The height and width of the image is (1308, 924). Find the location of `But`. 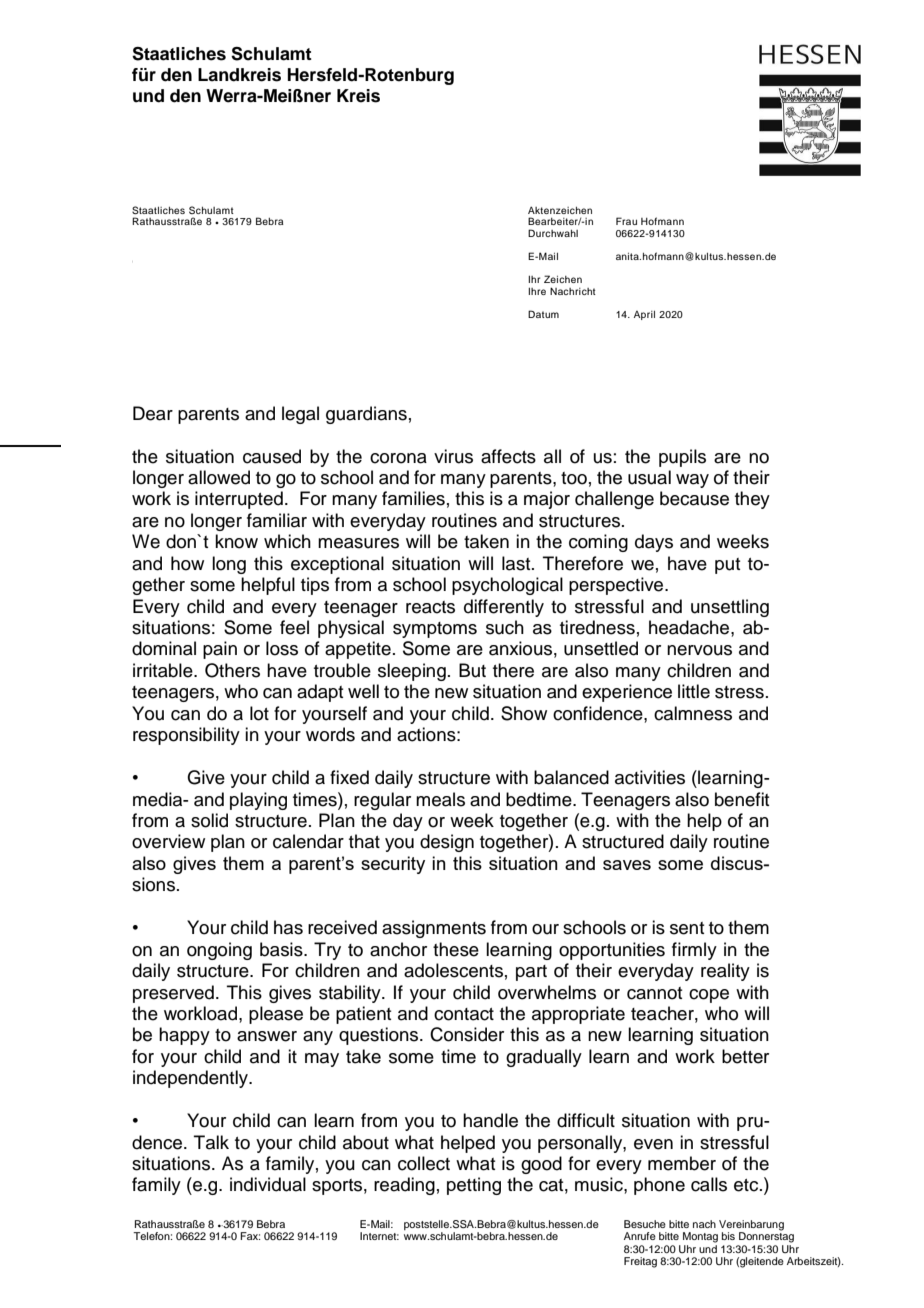

But is located at coordinates (472, 670).
